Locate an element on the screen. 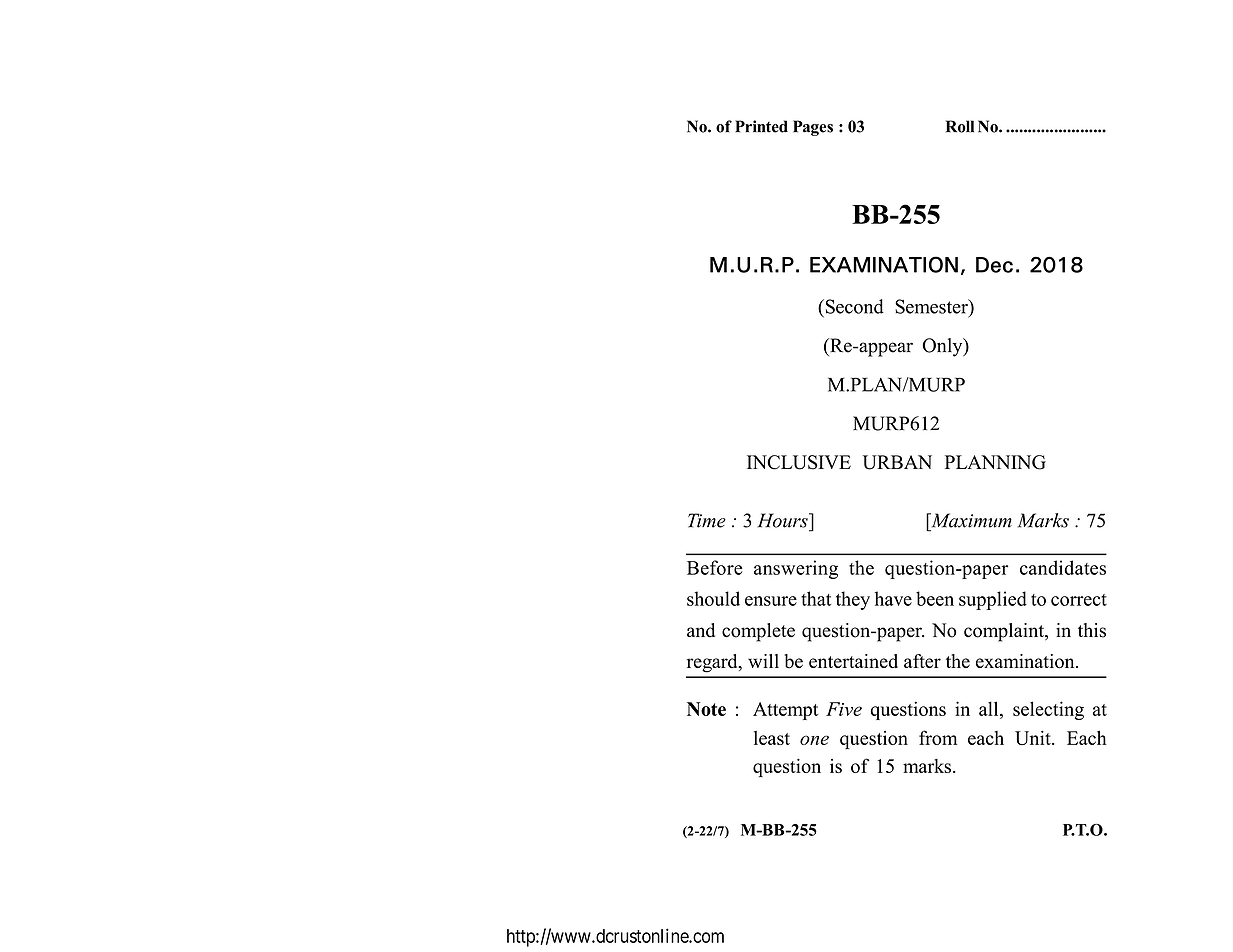  Roll is located at coordinates (960, 126).
